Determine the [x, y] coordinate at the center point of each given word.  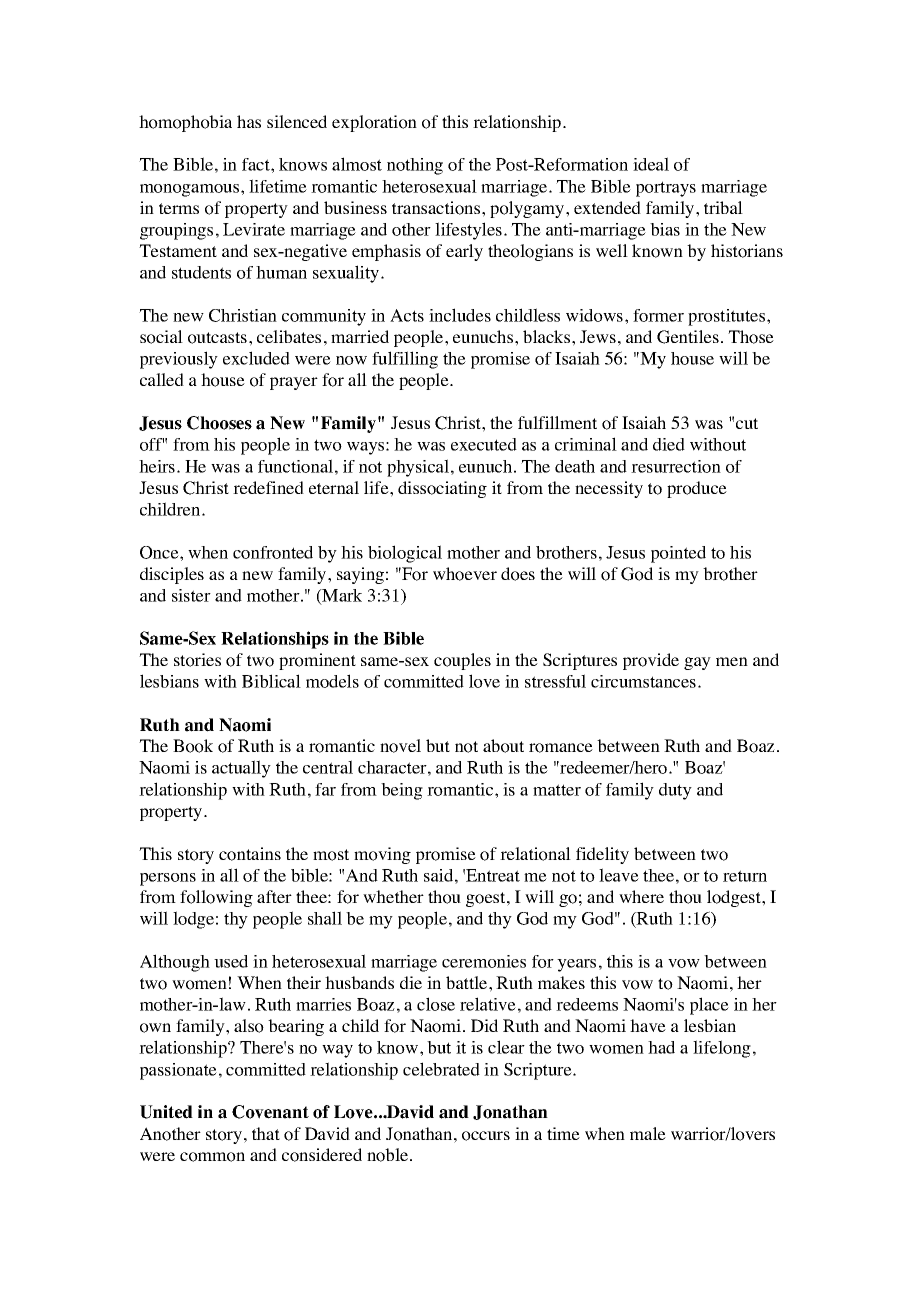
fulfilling [405, 360]
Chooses [219, 423]
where [641, 896]
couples [462, 661]
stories [197, 660]
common [212, 1157]
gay [697, 663]
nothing [415, 166]
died [669, 444]
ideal [651, 164]
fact [257, 164]
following [216, 898]
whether [393, 896]
